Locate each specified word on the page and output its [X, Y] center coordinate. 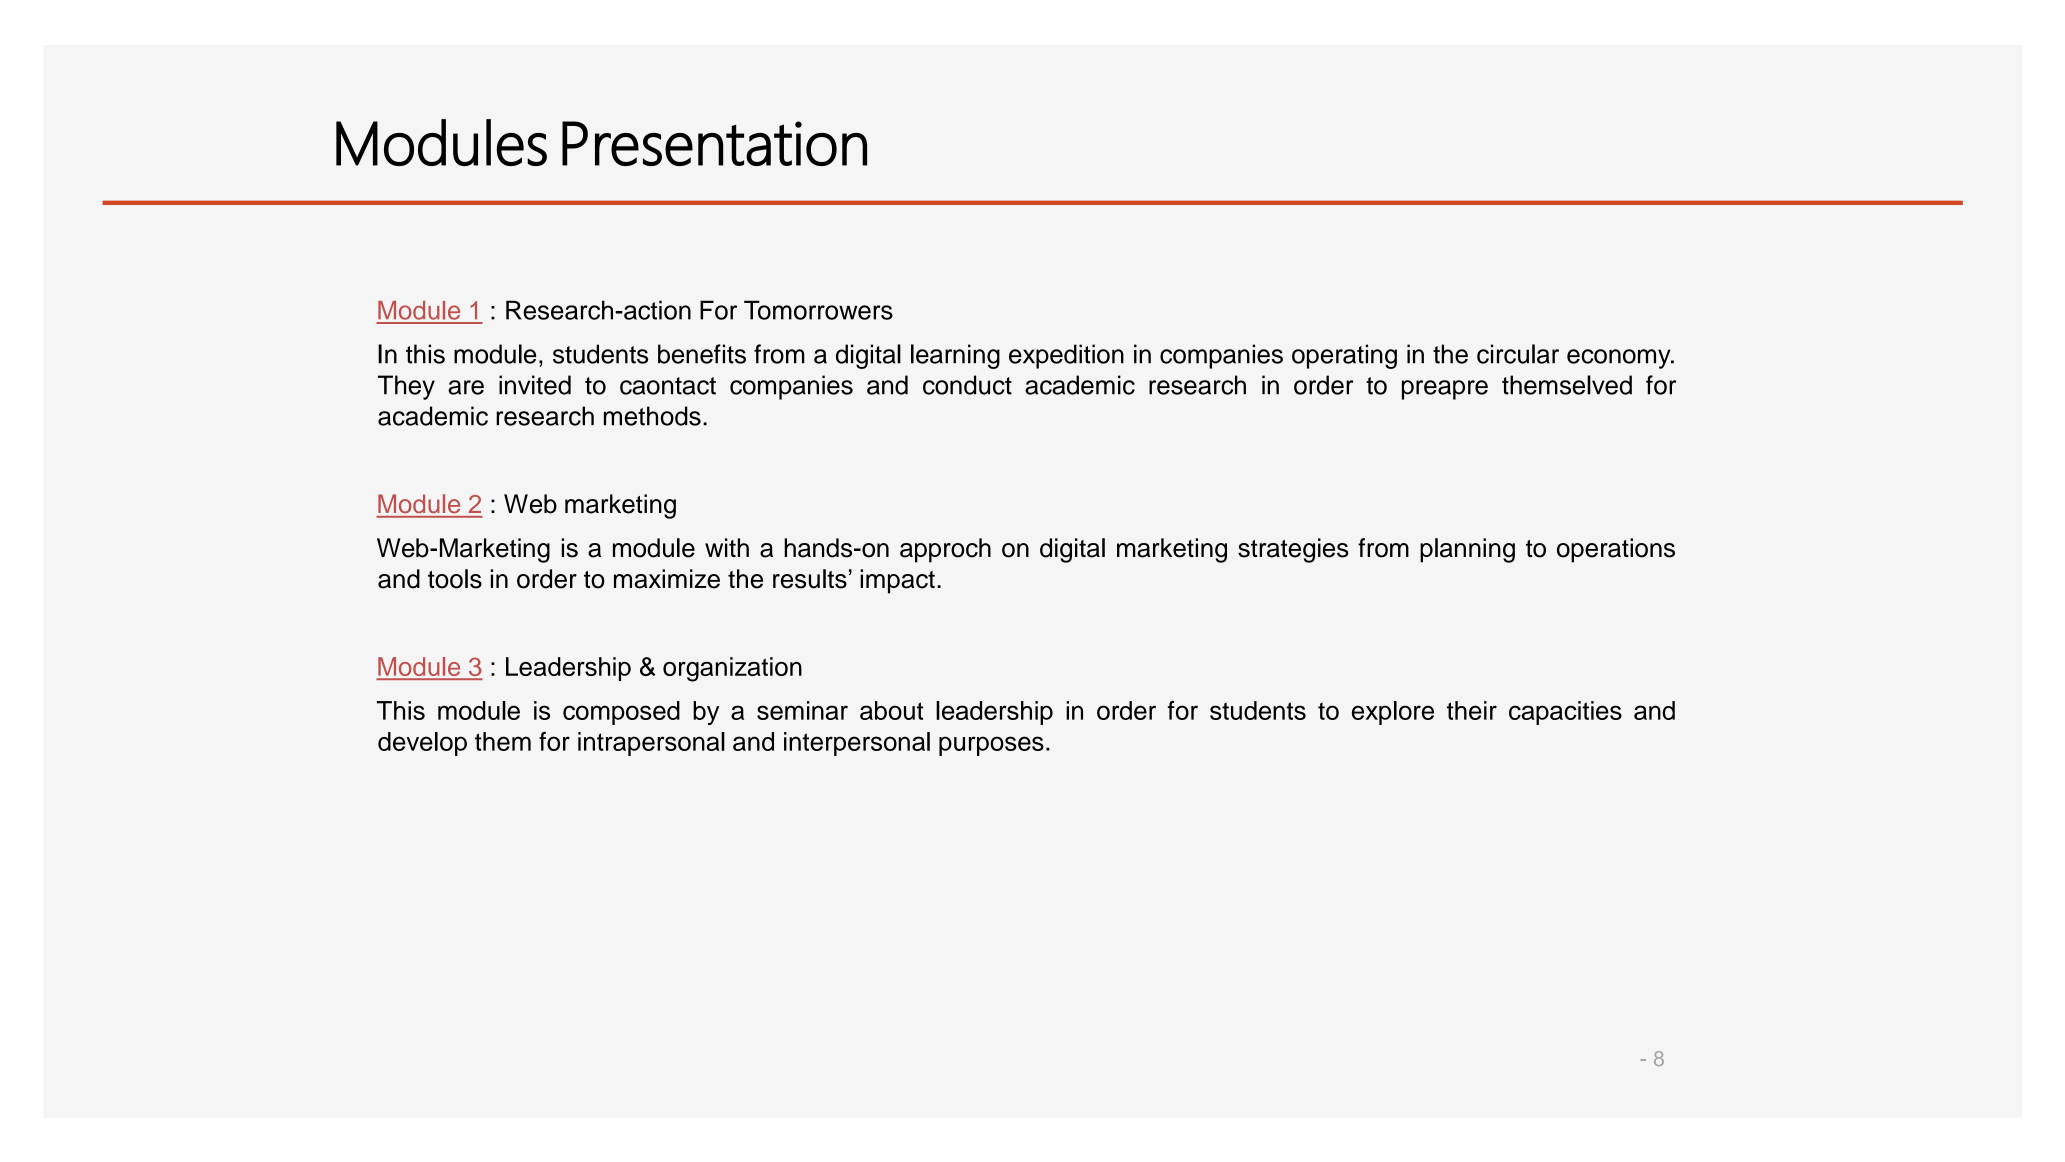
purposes [991, 746]
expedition [1066, 356]
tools [455, 579]
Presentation [714, 143]
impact [897, 581]
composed [621, 713]
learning [955, 356]
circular [1518, 354]
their [1472, 710]
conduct [967, 385]
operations [1616, 550]
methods [652, 416]
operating [1344, 356]
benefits [702, 354]
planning [1467, 550]
